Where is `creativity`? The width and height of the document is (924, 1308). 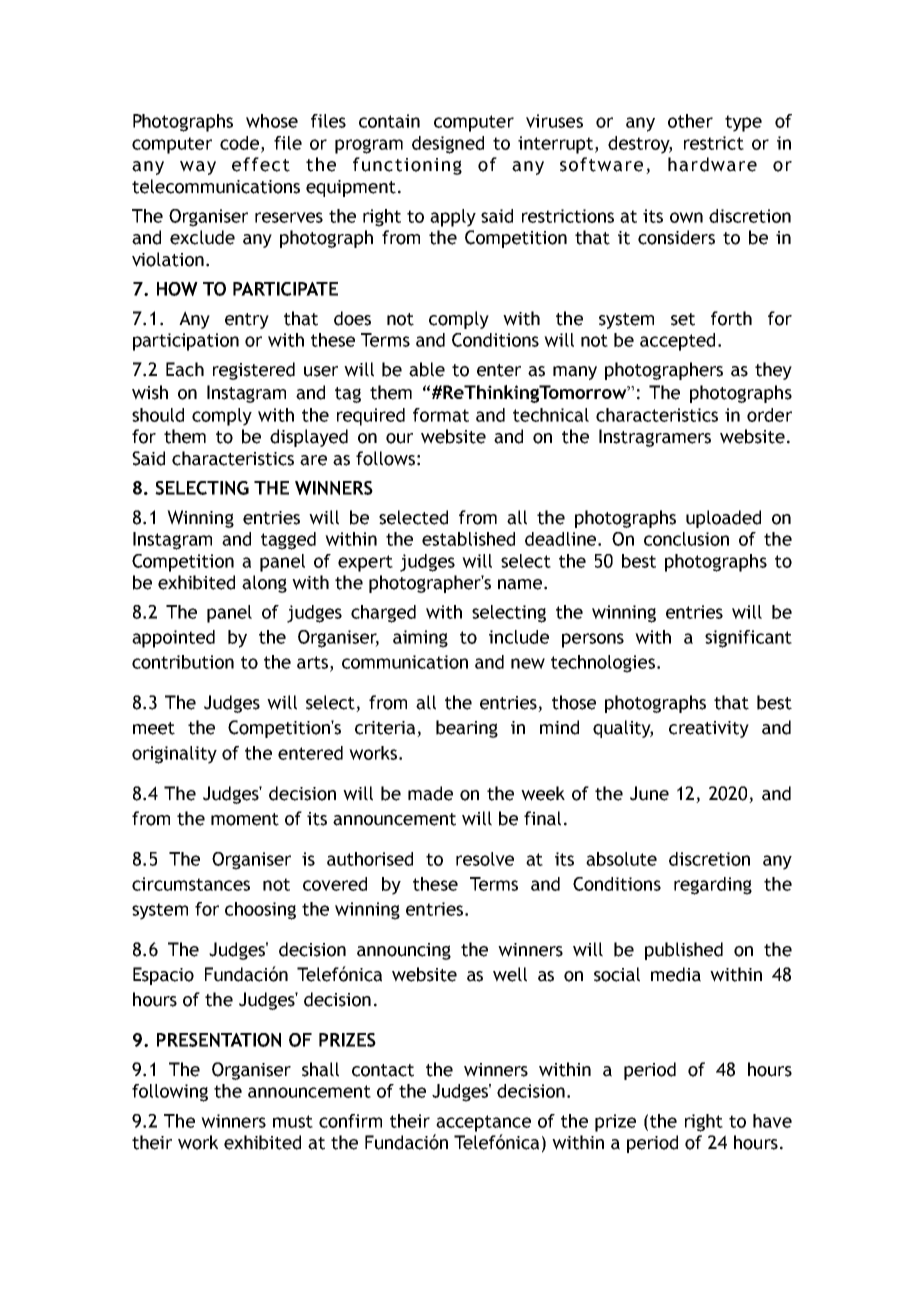
creativity is located at coordinates (709, 729).
